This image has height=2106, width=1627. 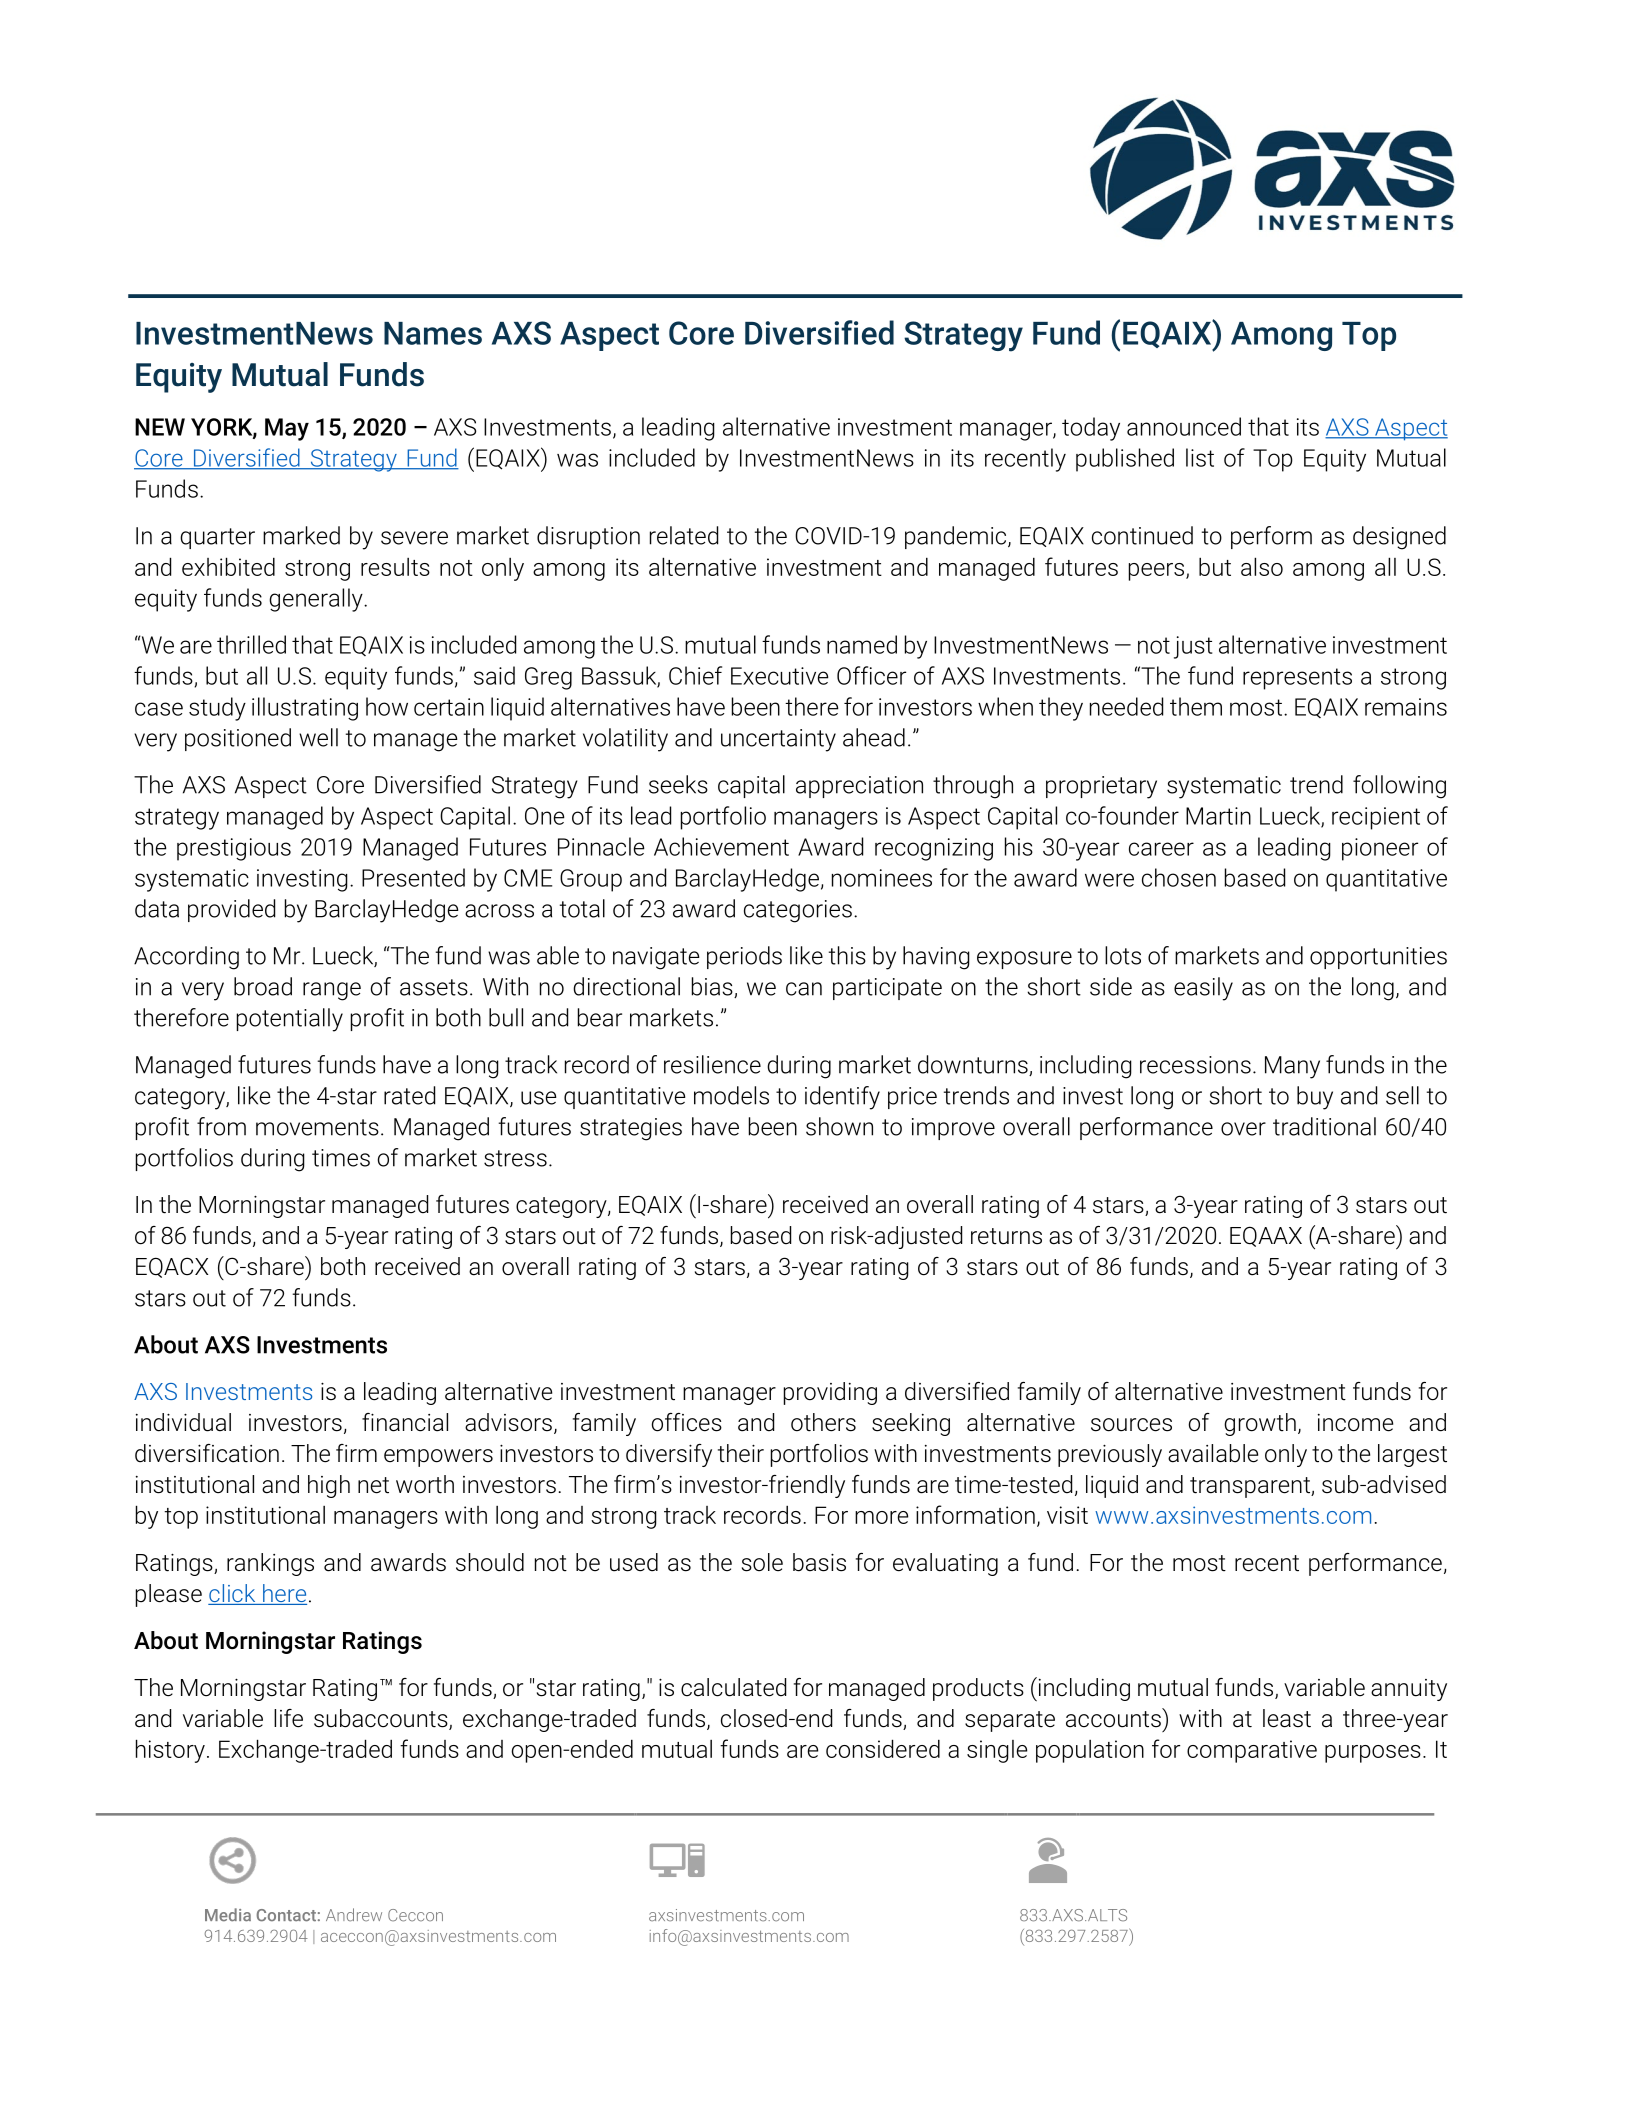 What do you see at coordinates (830, 1393) in the image?
I see `providing` at bounding box center [830, 1393].
